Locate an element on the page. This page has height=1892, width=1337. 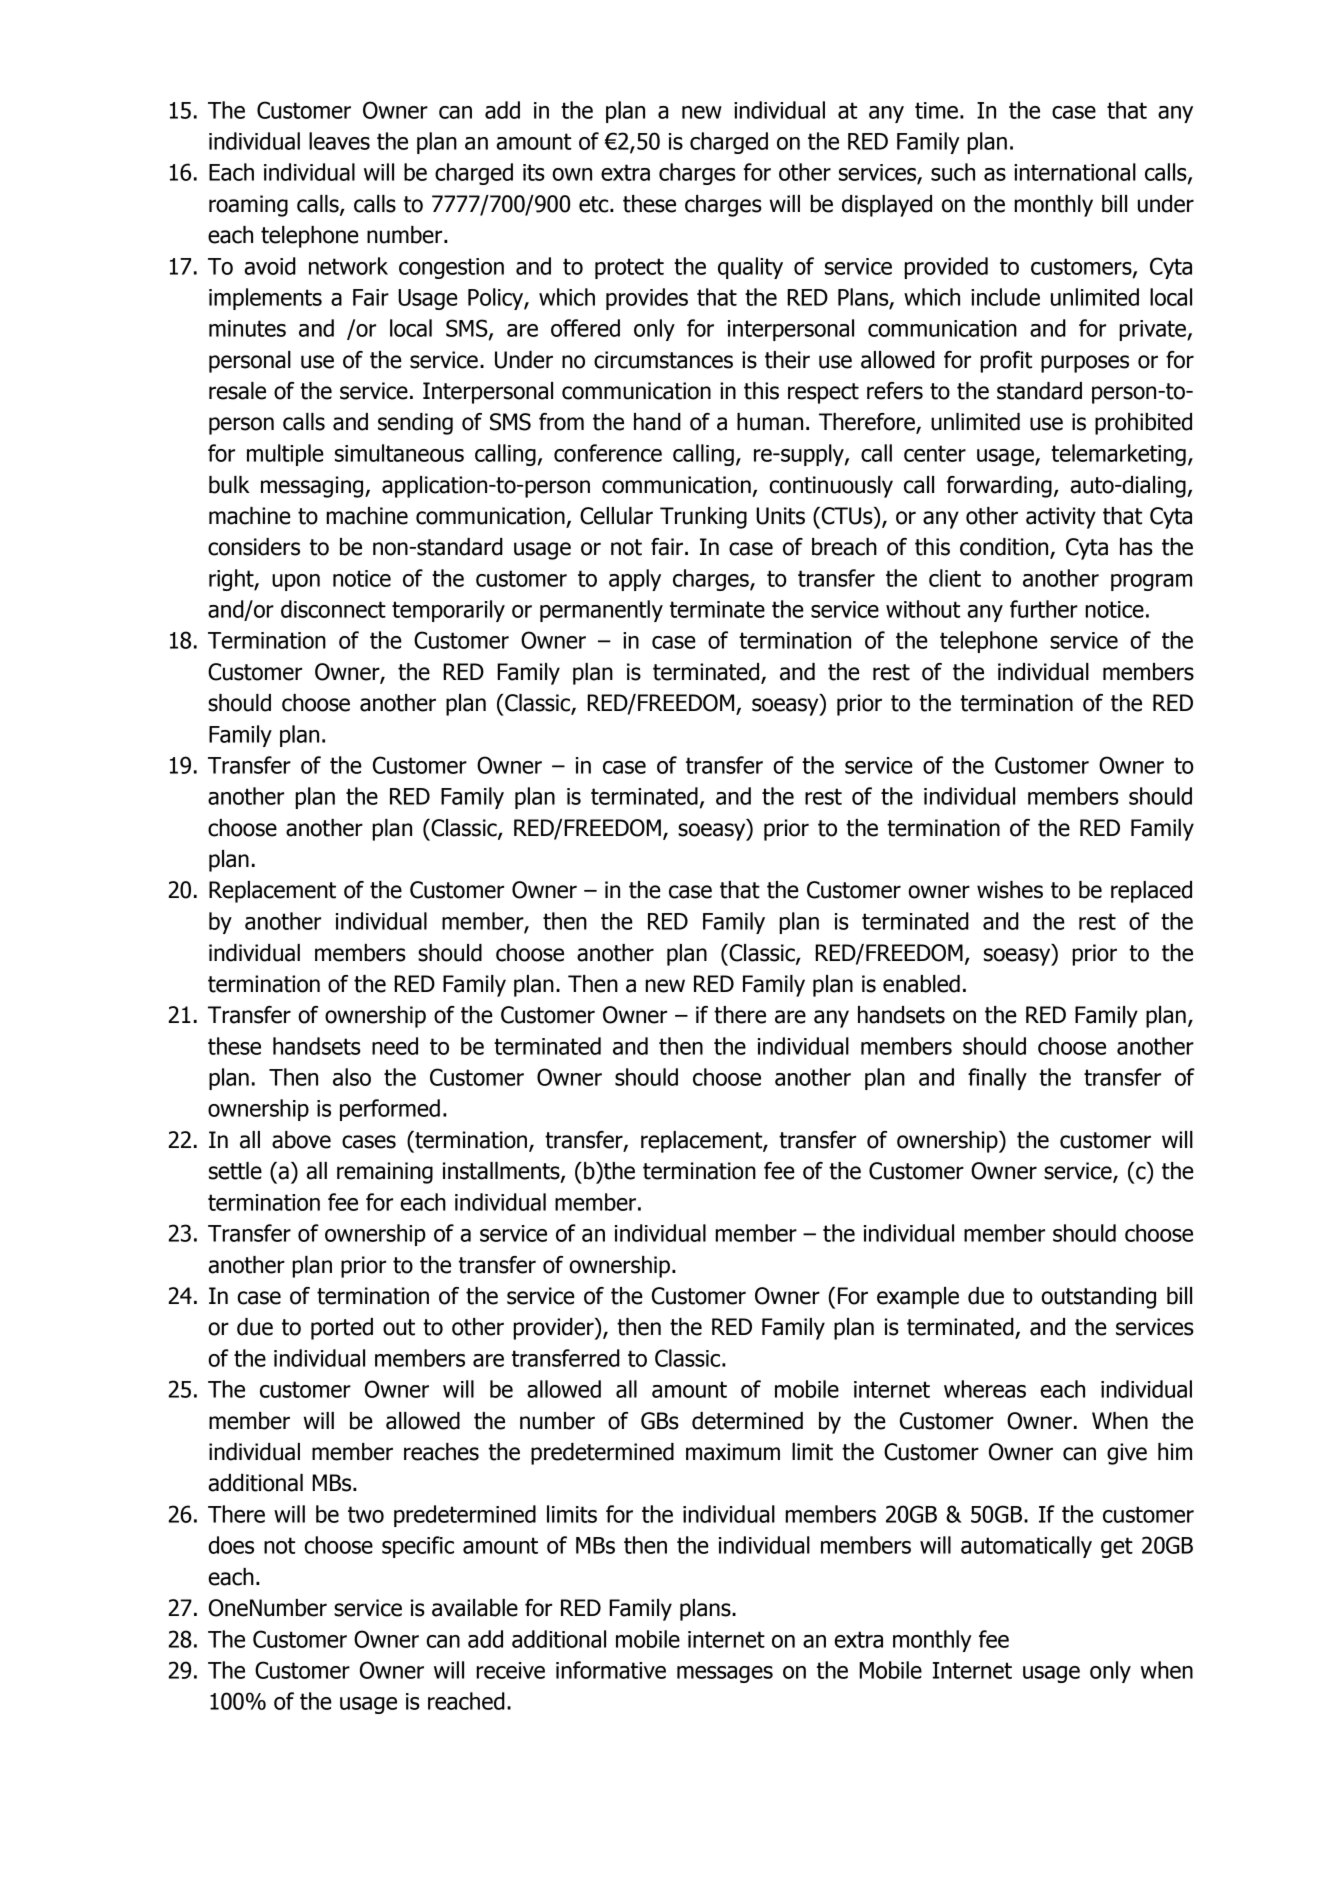
leaves is located at coordinates (339, 141).
